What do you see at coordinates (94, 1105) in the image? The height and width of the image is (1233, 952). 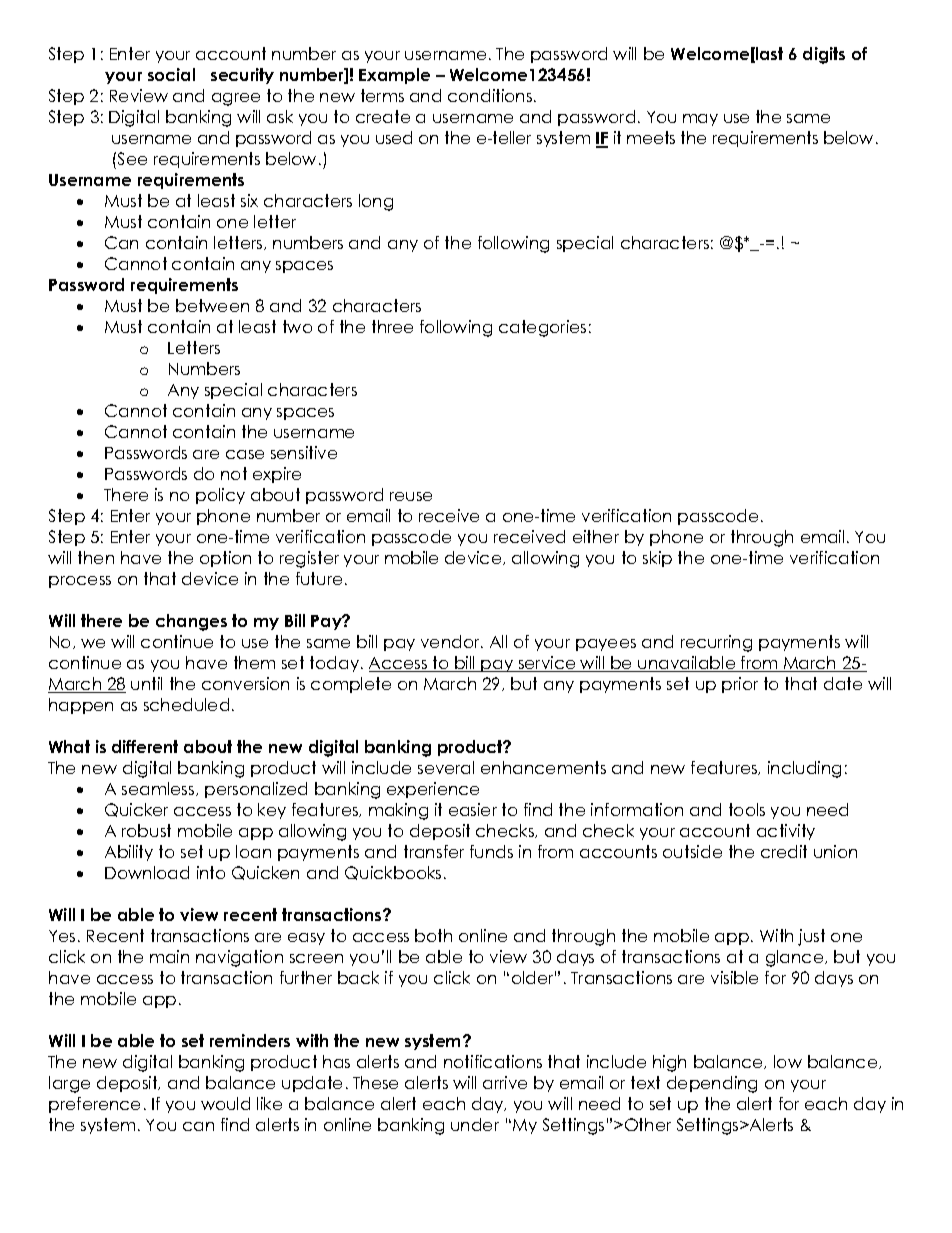 I see `preference` at bounding box center [94, 1105].
